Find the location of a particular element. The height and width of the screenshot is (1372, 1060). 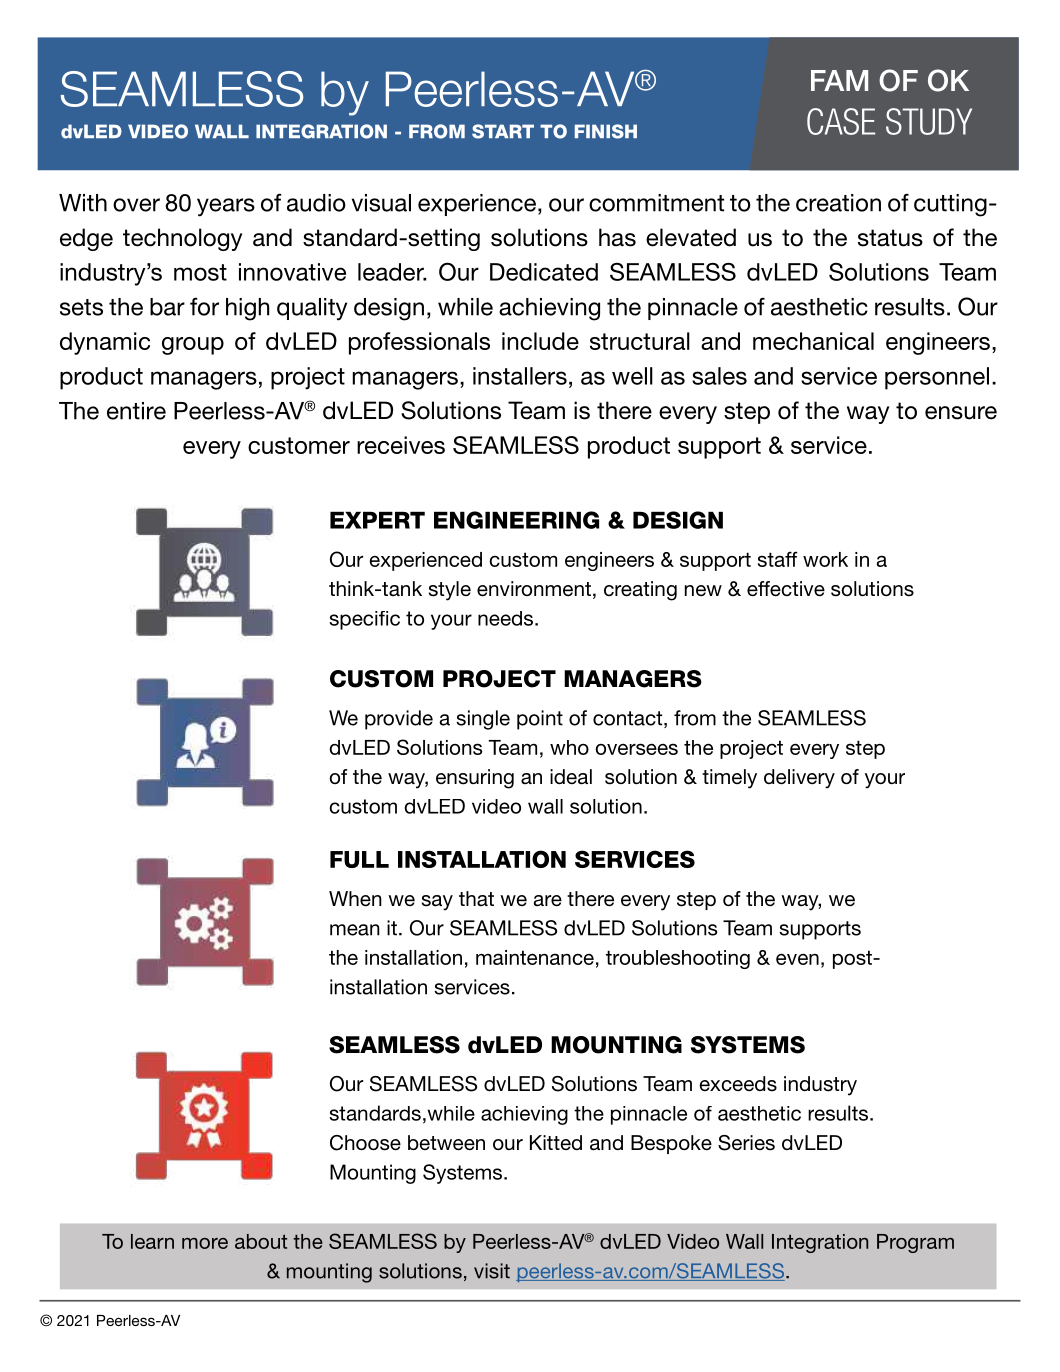

delivery is located at coordinates (799, 779).
